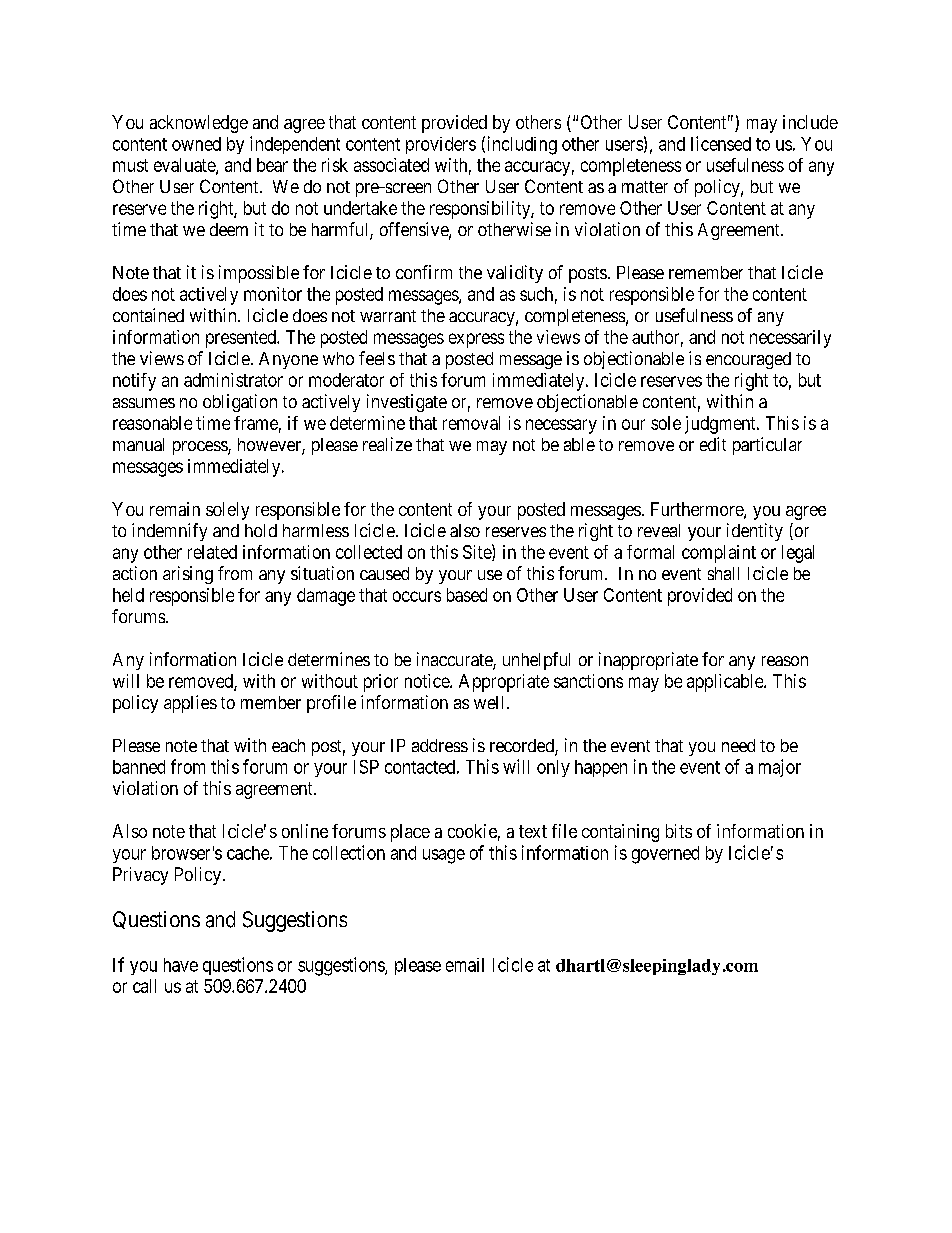  I want to click on express, so click(476, 340).
